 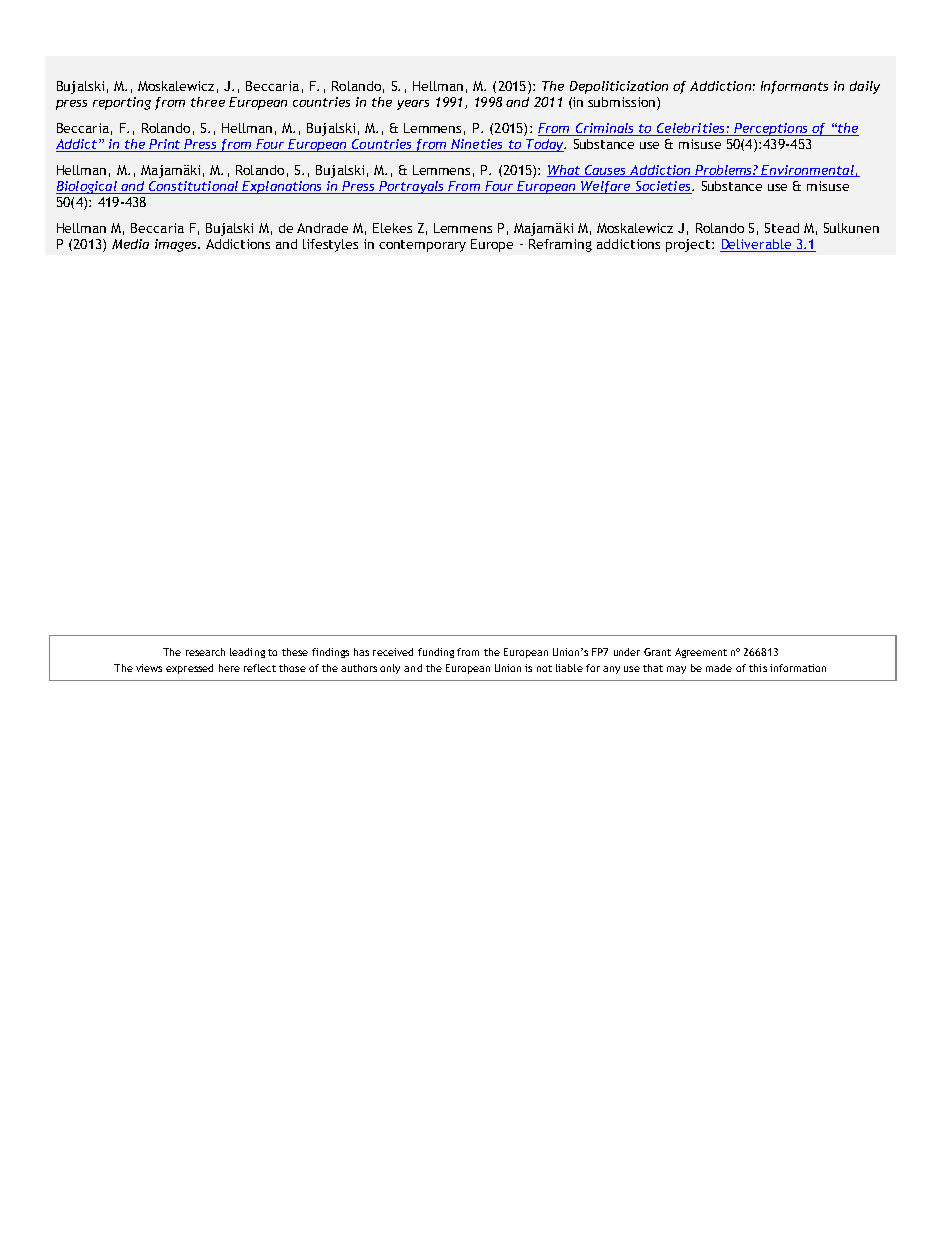 I want to click on three, so click(x=208, y=102).
